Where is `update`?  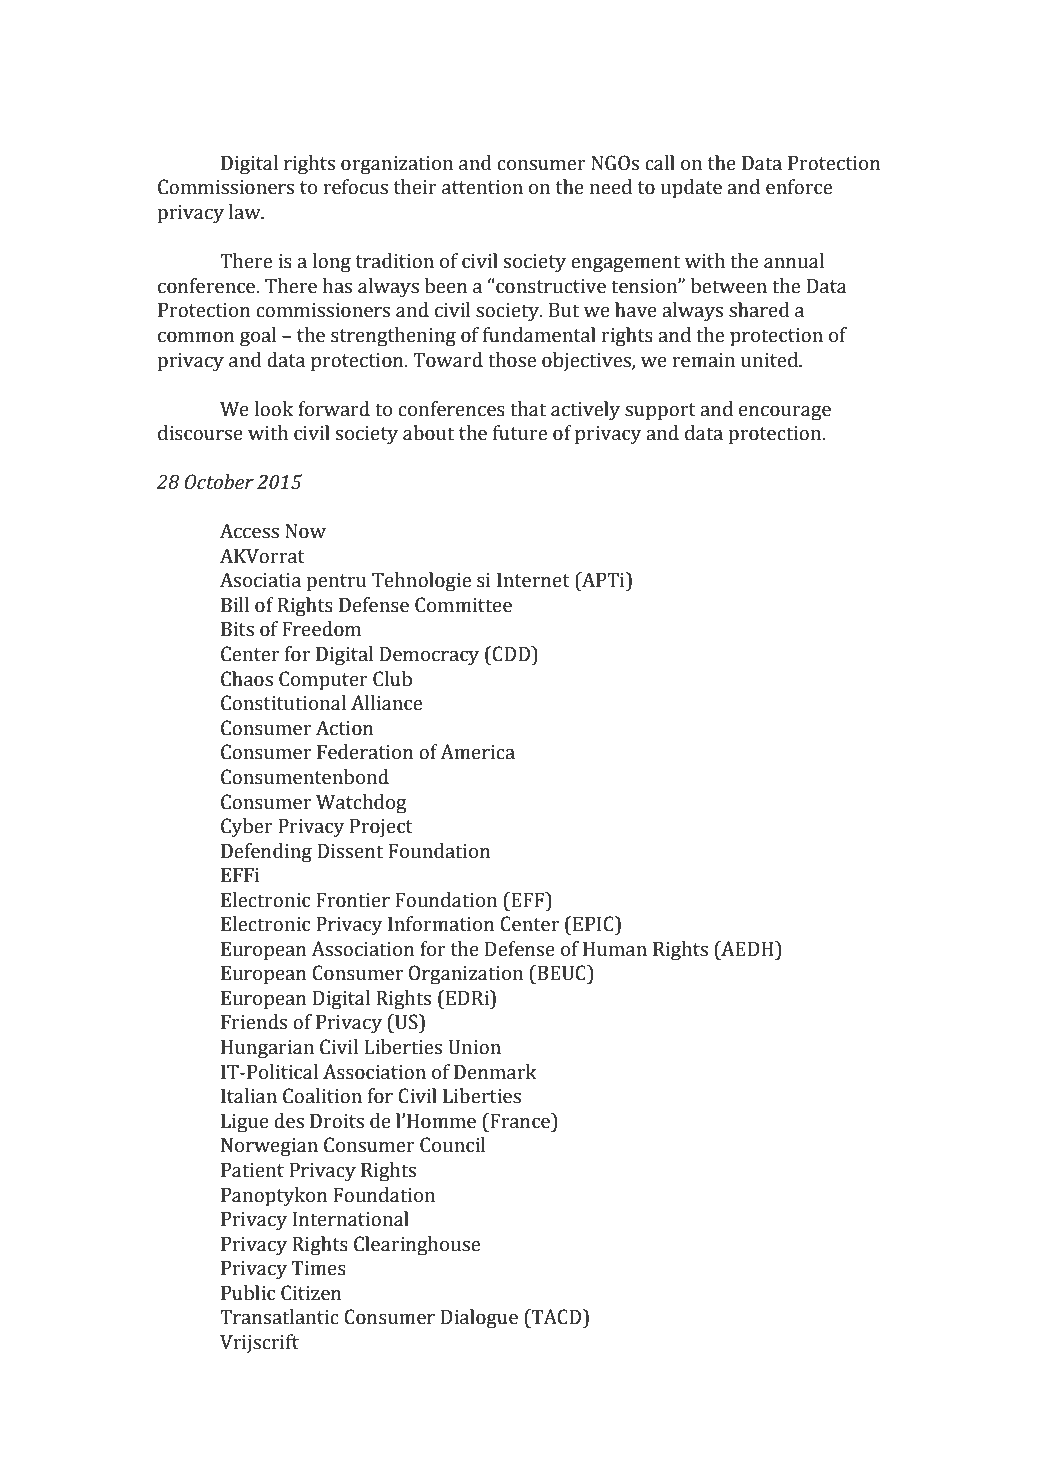 update is located at coordinates (691, 189).
